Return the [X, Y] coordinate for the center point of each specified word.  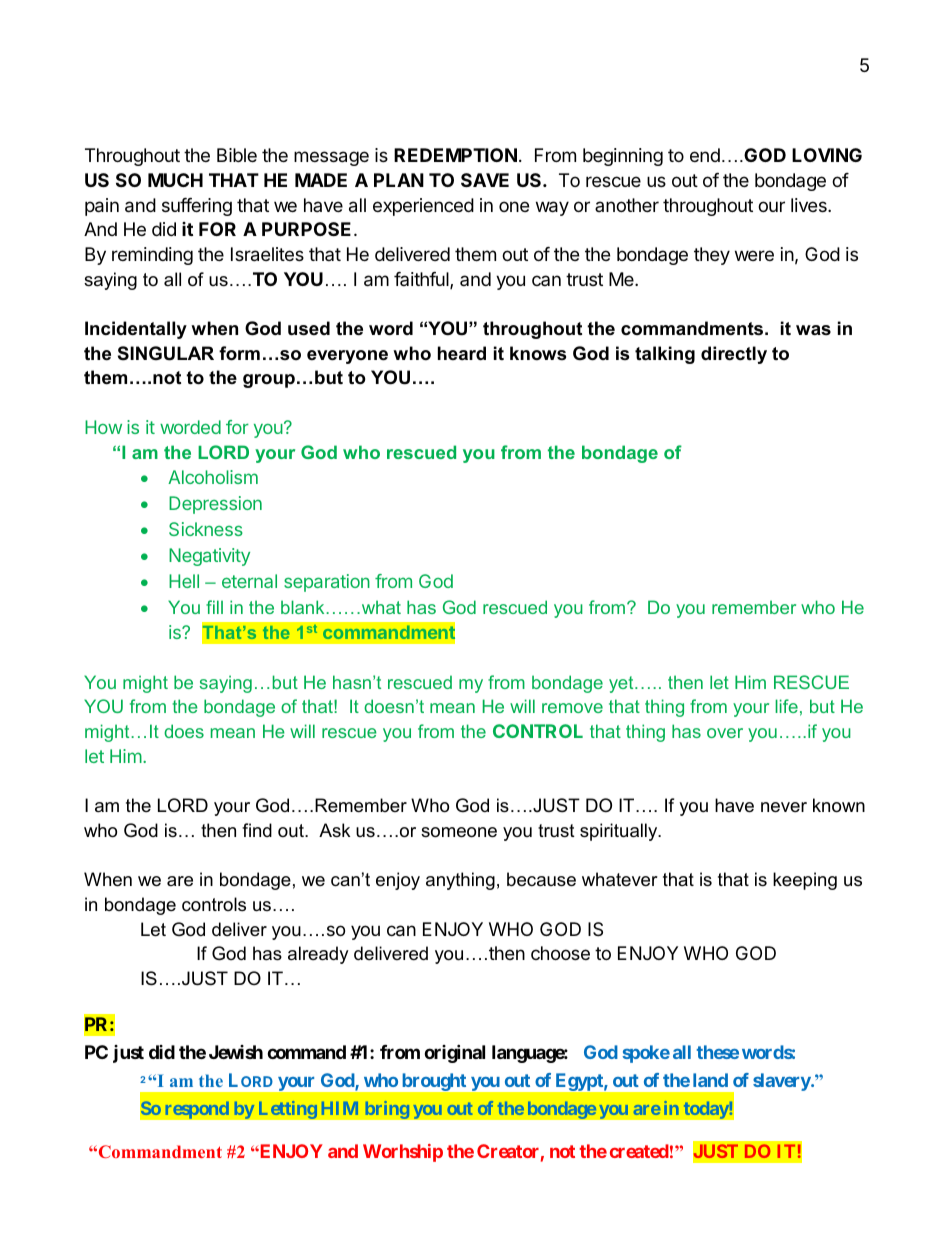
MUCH [175, 180]
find [257, 830]
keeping [805, 881]
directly [734, 355]
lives [810, 205]
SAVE [485, 180]
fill [214, 607]
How [103, 427]
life [786, 706]
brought [434, 1082]
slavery [782, 1082]
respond [197, 1110]
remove [572, 708]
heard [462, 353]
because [541, 879]
